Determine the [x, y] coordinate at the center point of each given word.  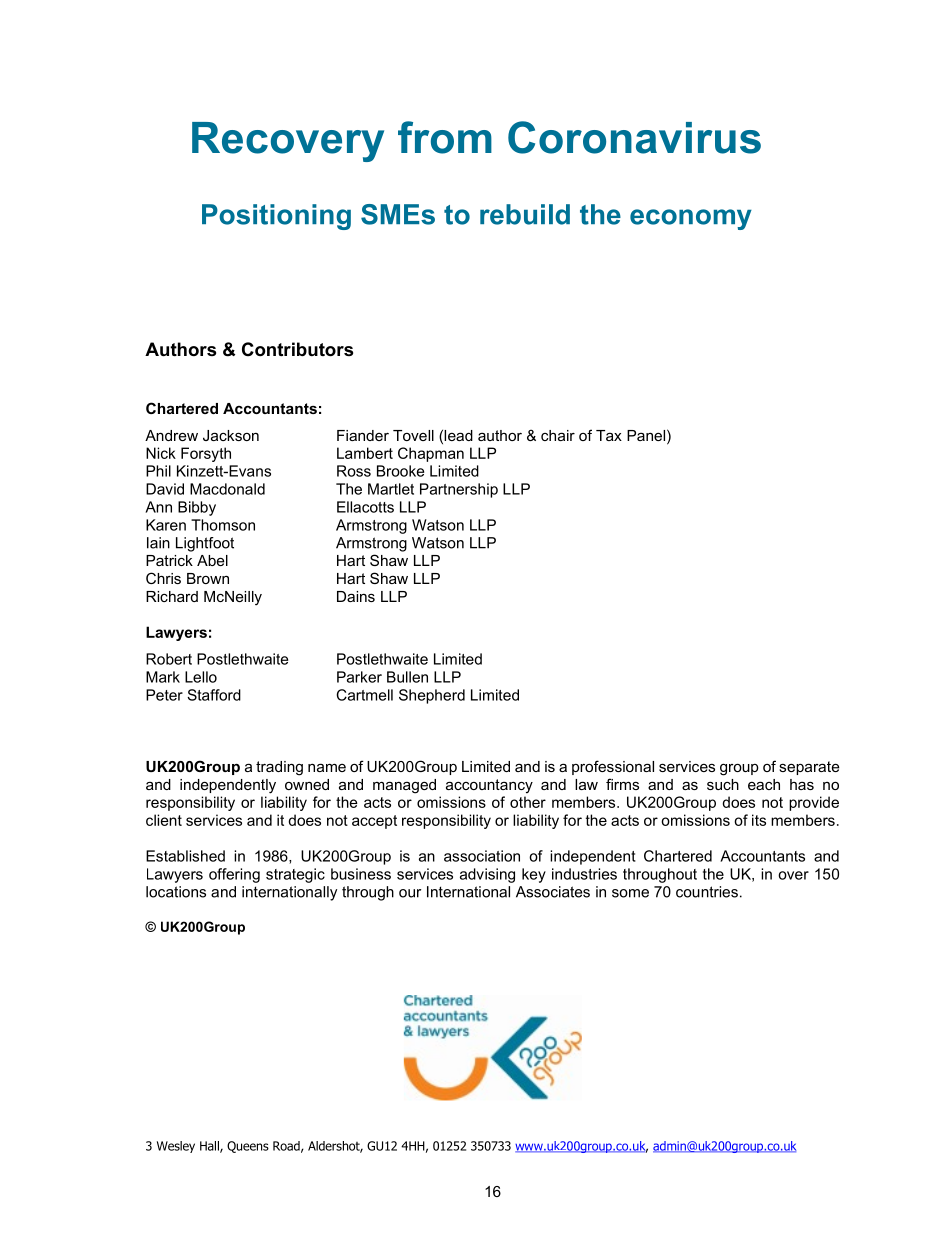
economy [691, 219]
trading [279, 768]
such [723, 784]
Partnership [459, 490]
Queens [248, 1147]
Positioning [276, 217]
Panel [646, 435]
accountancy [489, 786]
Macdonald [227, 489]
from [445, 137]
